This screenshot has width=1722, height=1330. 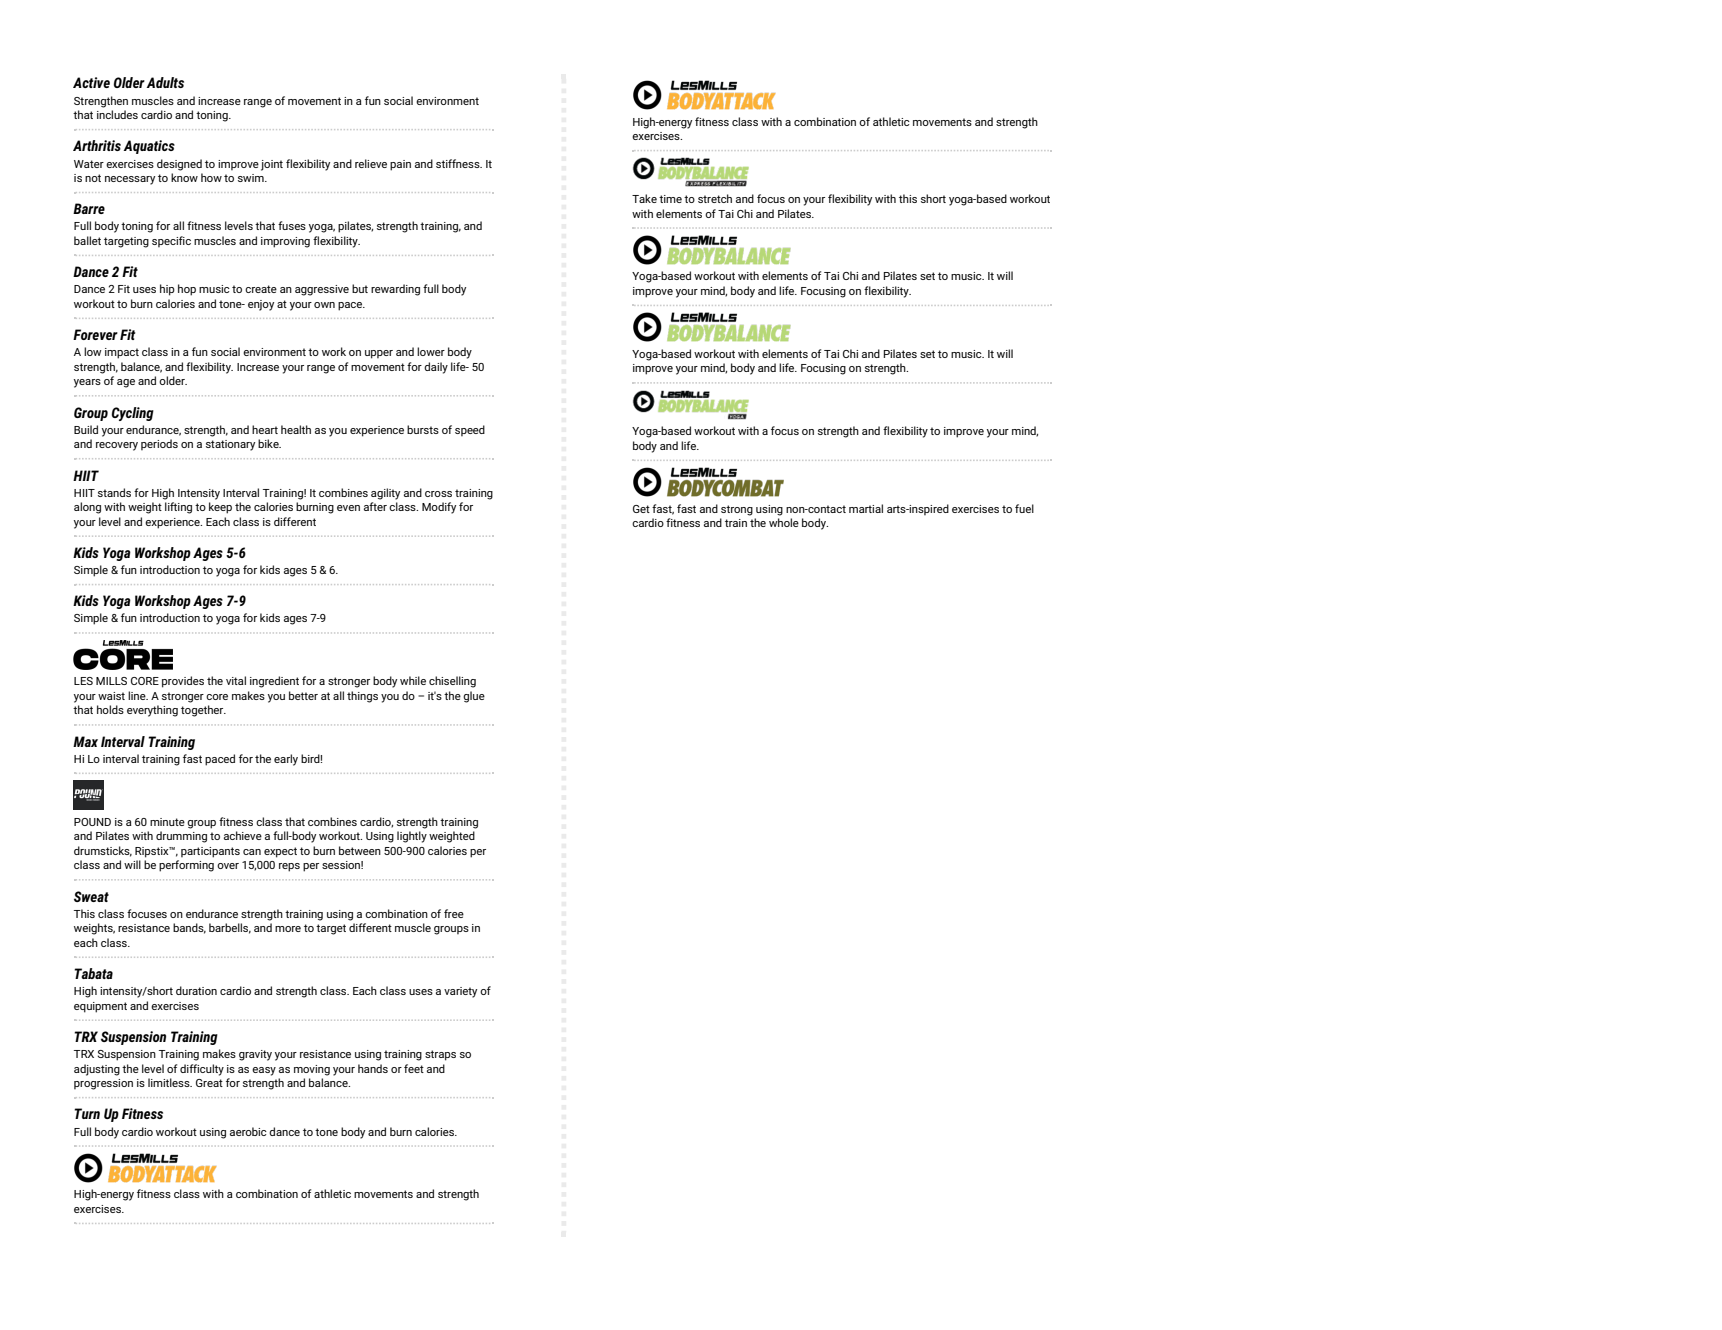 What do you see at coordinates (440, 1055) in the screenshot?
I see `straps` at bounding box center [440, 1055].
